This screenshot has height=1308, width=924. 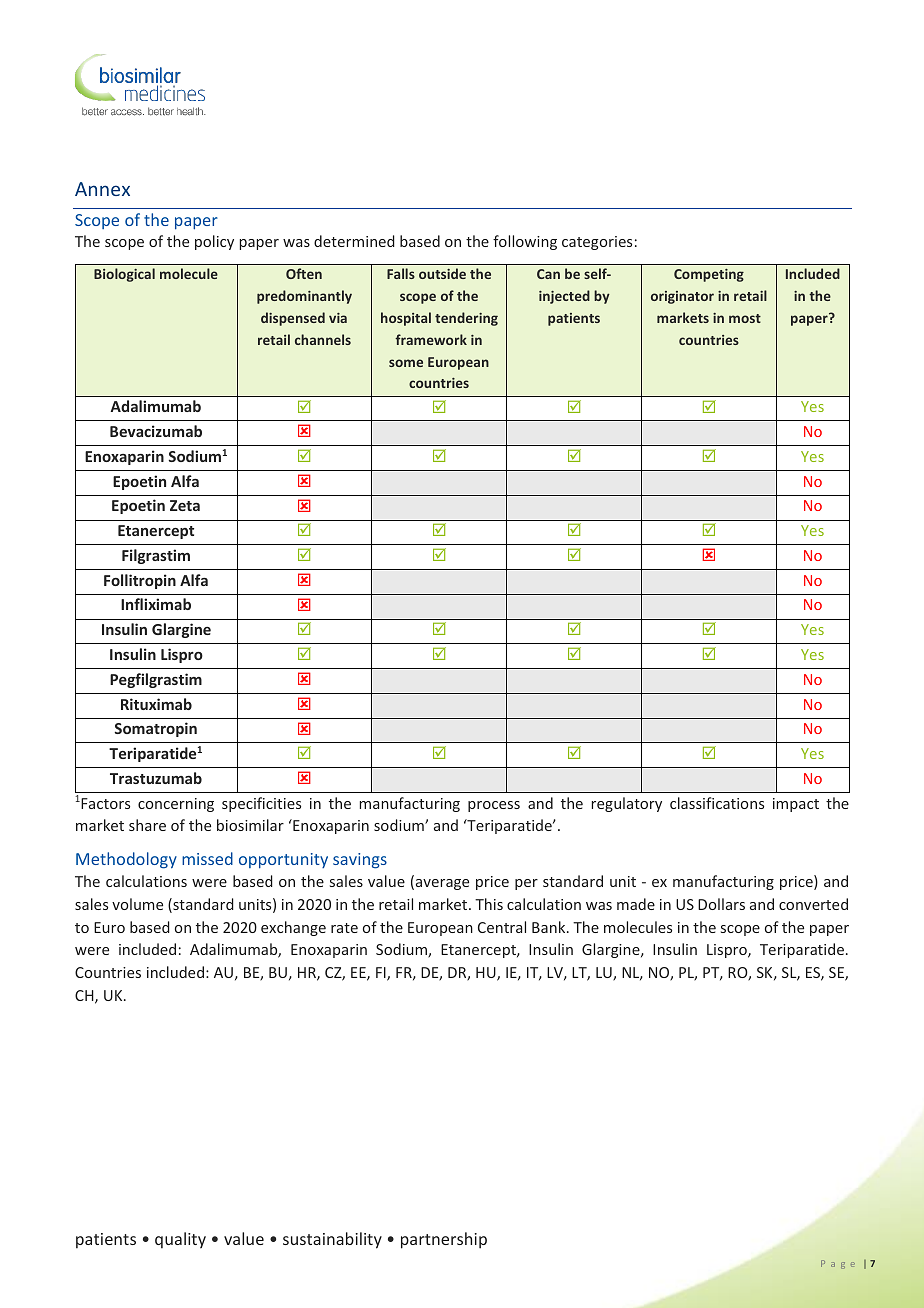 I want to click on Somatropin, so click(x=156, y=729).
